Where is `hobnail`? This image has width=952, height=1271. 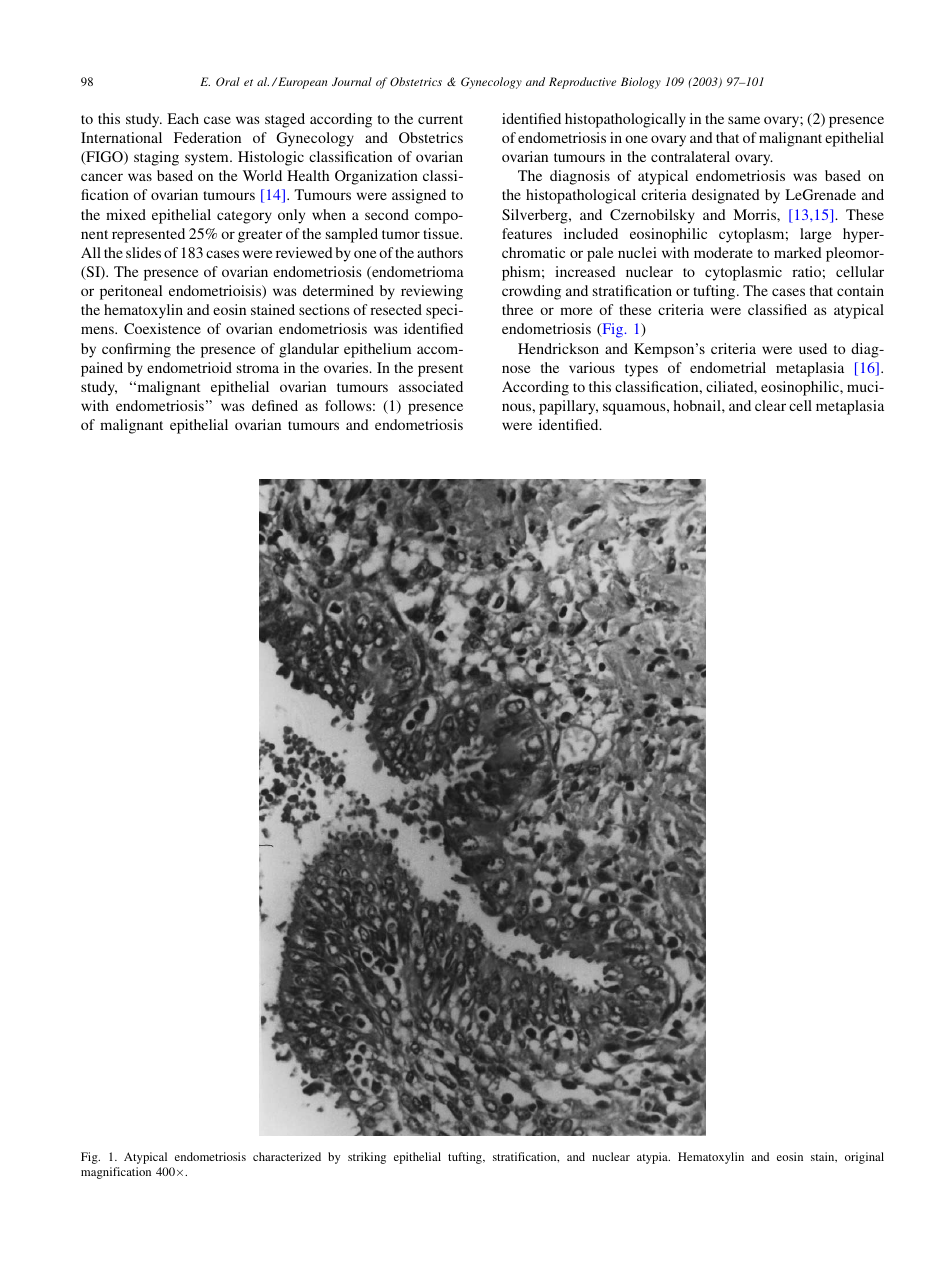
hobnail is located at coordinates (698, 405).
